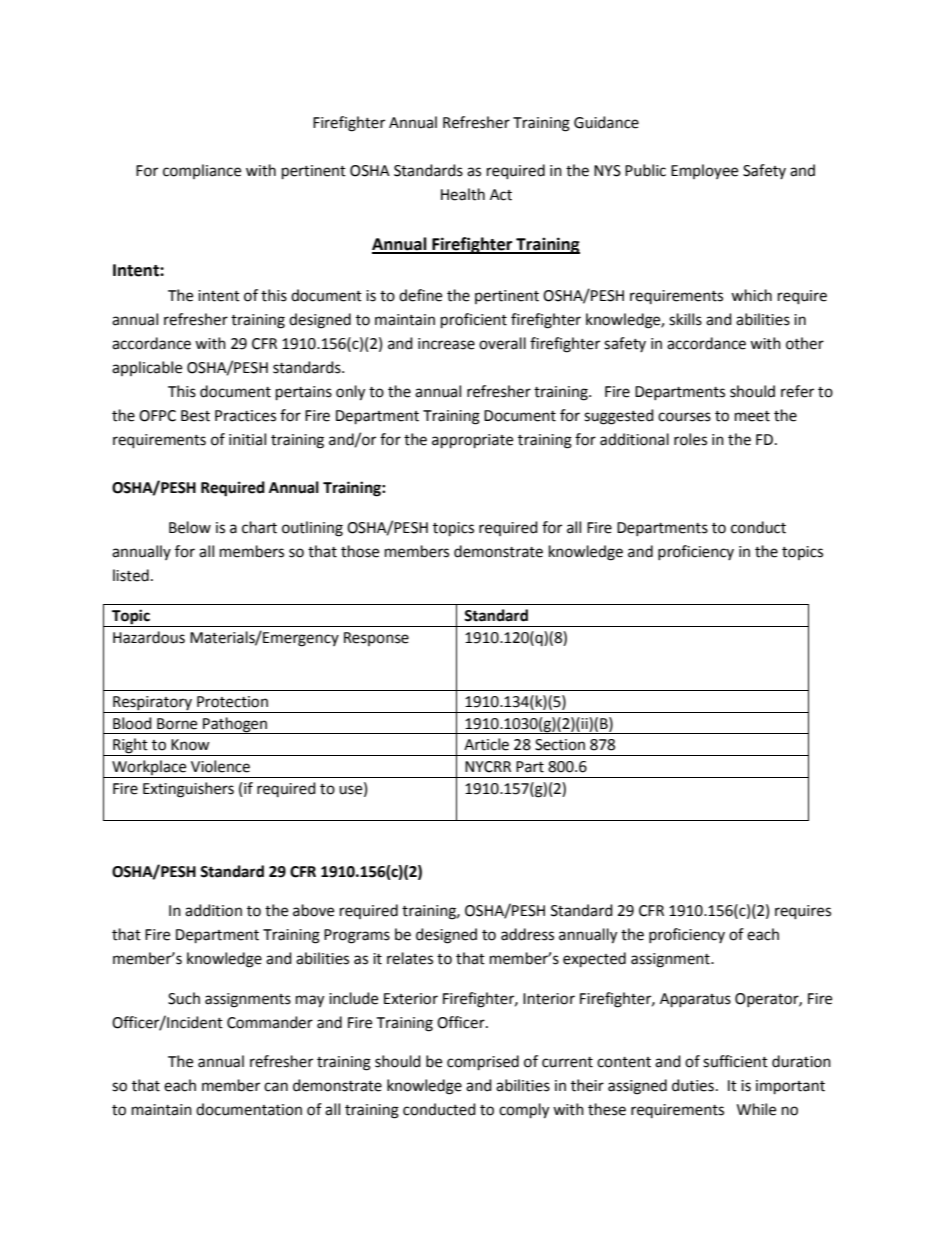 The width and height of the image is (952, 1233). Describe the element at coordinates (486, 744) in the image. I see `Article` at that location.
